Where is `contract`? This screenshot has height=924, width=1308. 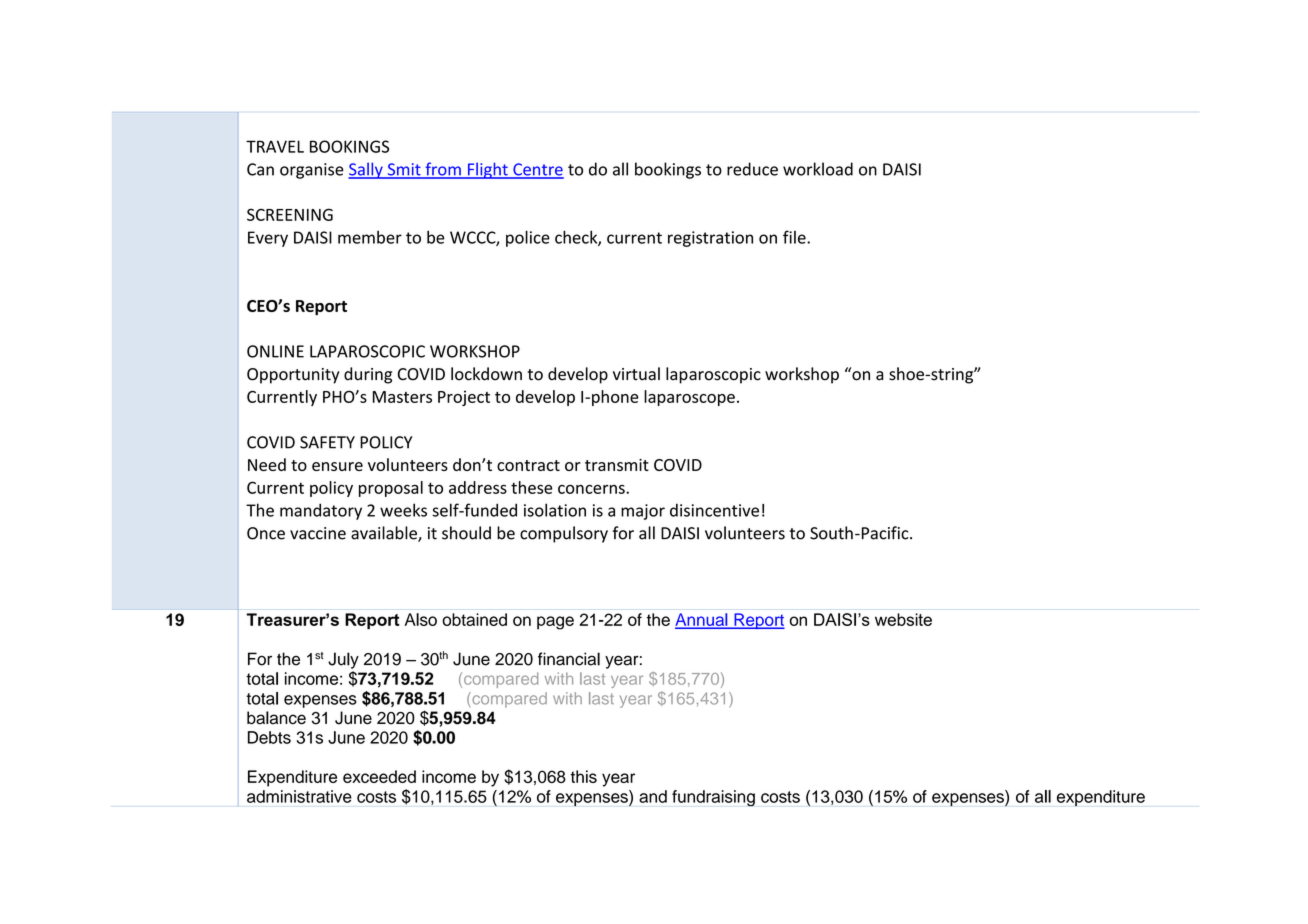 contract is located at coordinates (528, 465).
